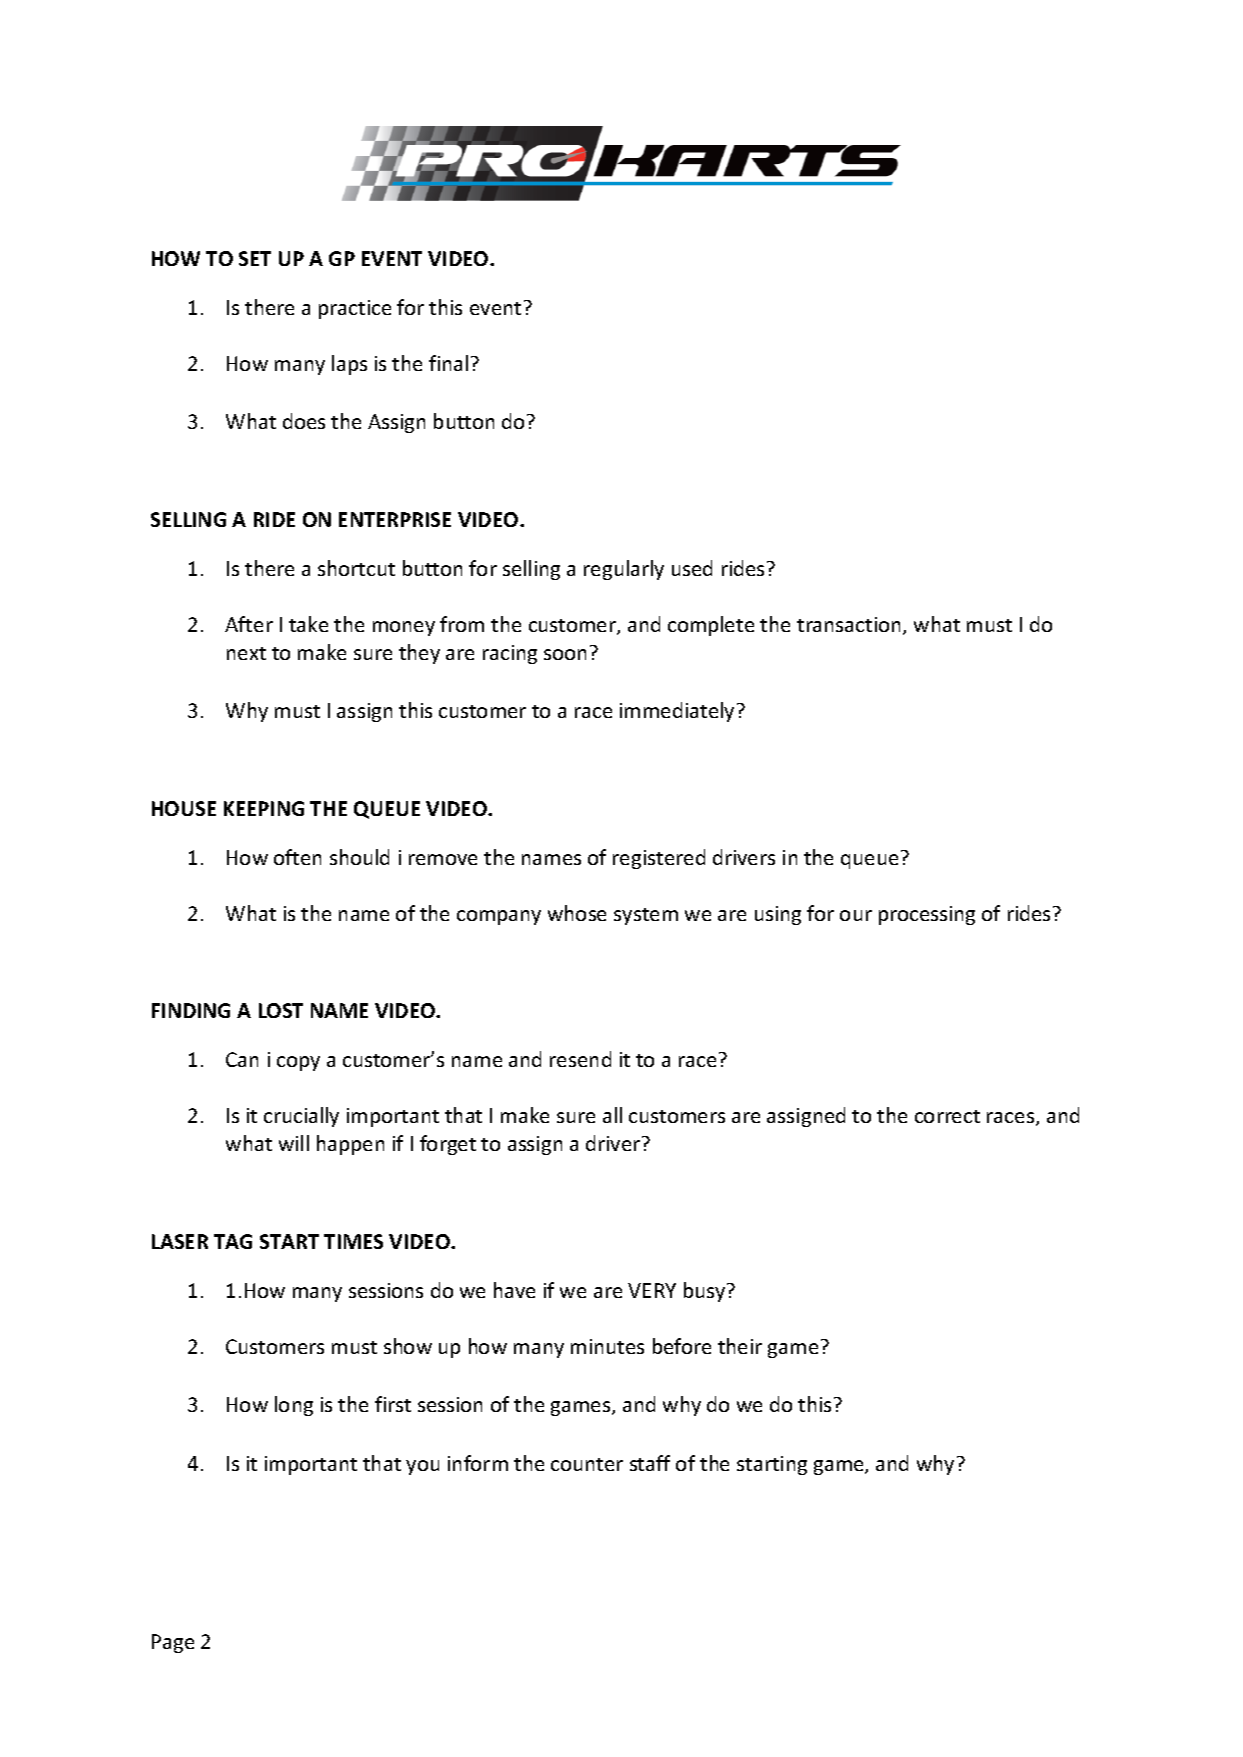  What do you see at coordinates (173, 1643) in the screenshot?
I see `Page` at bounding box center [173, 1643].
